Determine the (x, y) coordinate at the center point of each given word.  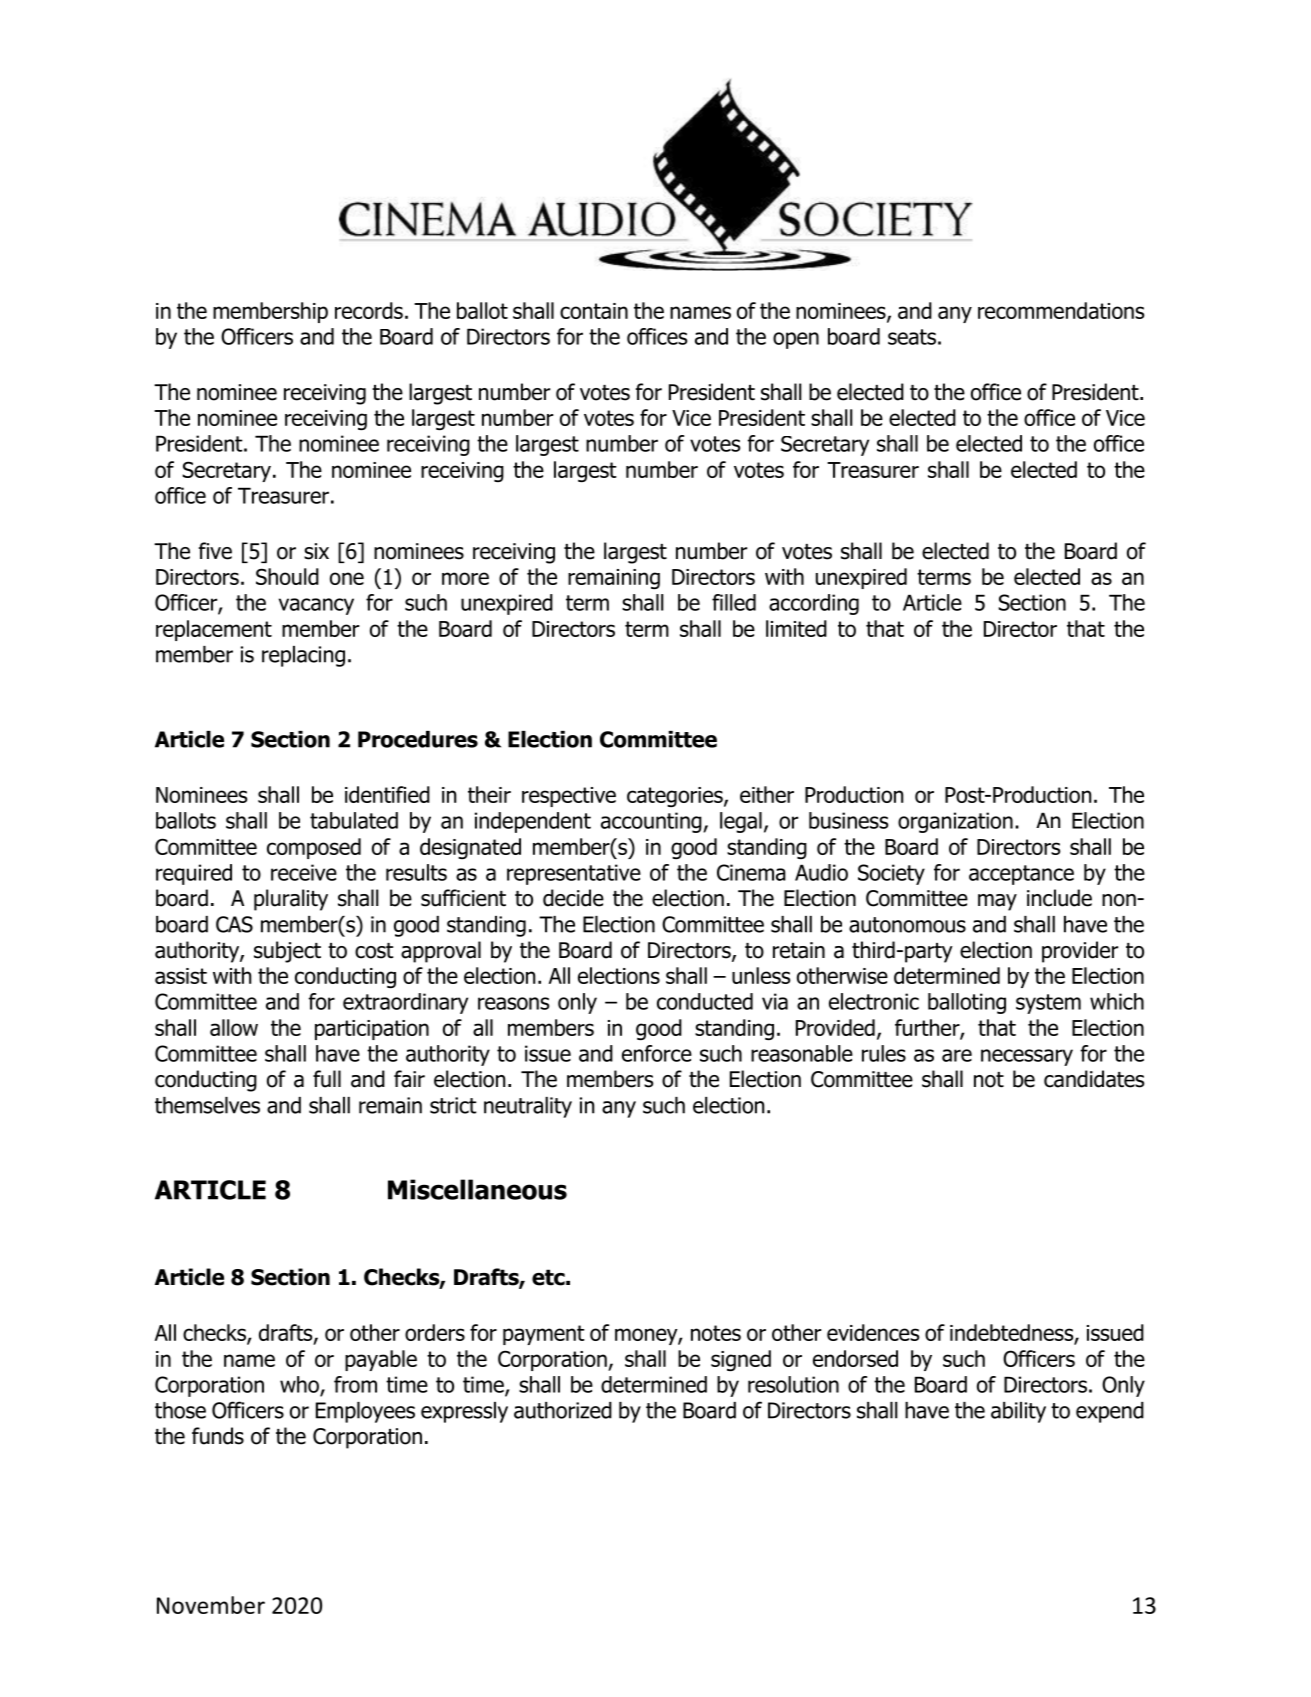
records (369, 310)
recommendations (1061, 310)
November (211, 1605)
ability (1018, 1412)
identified (387, 794)
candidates (1094, 1079)
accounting (652, 822)
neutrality (528, 1107)
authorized (563, 1410)
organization (955, 822)
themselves (207, 1105)
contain (594, 311)
